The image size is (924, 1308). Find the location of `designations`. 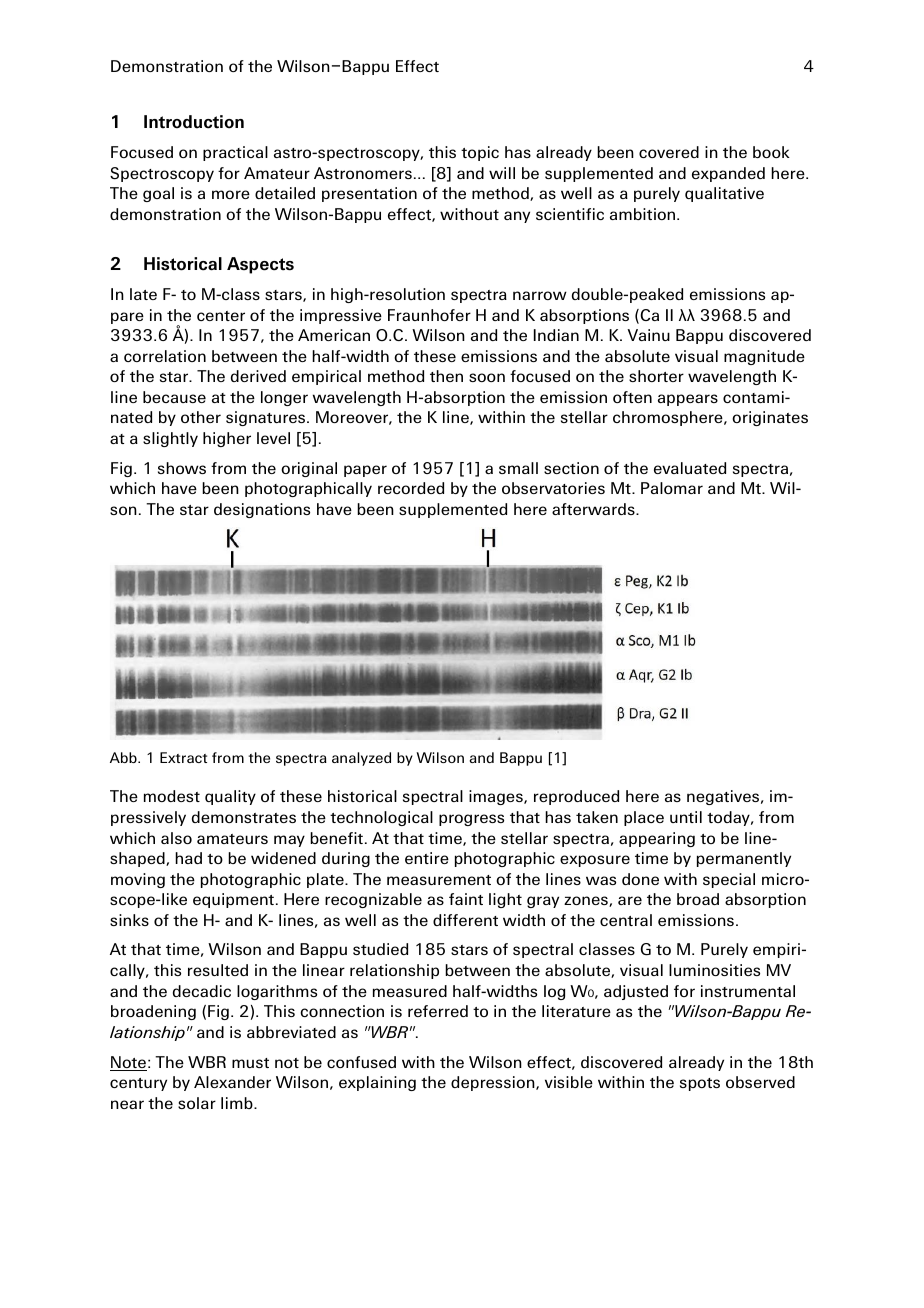

designations is located at coordinates (262, 510).
